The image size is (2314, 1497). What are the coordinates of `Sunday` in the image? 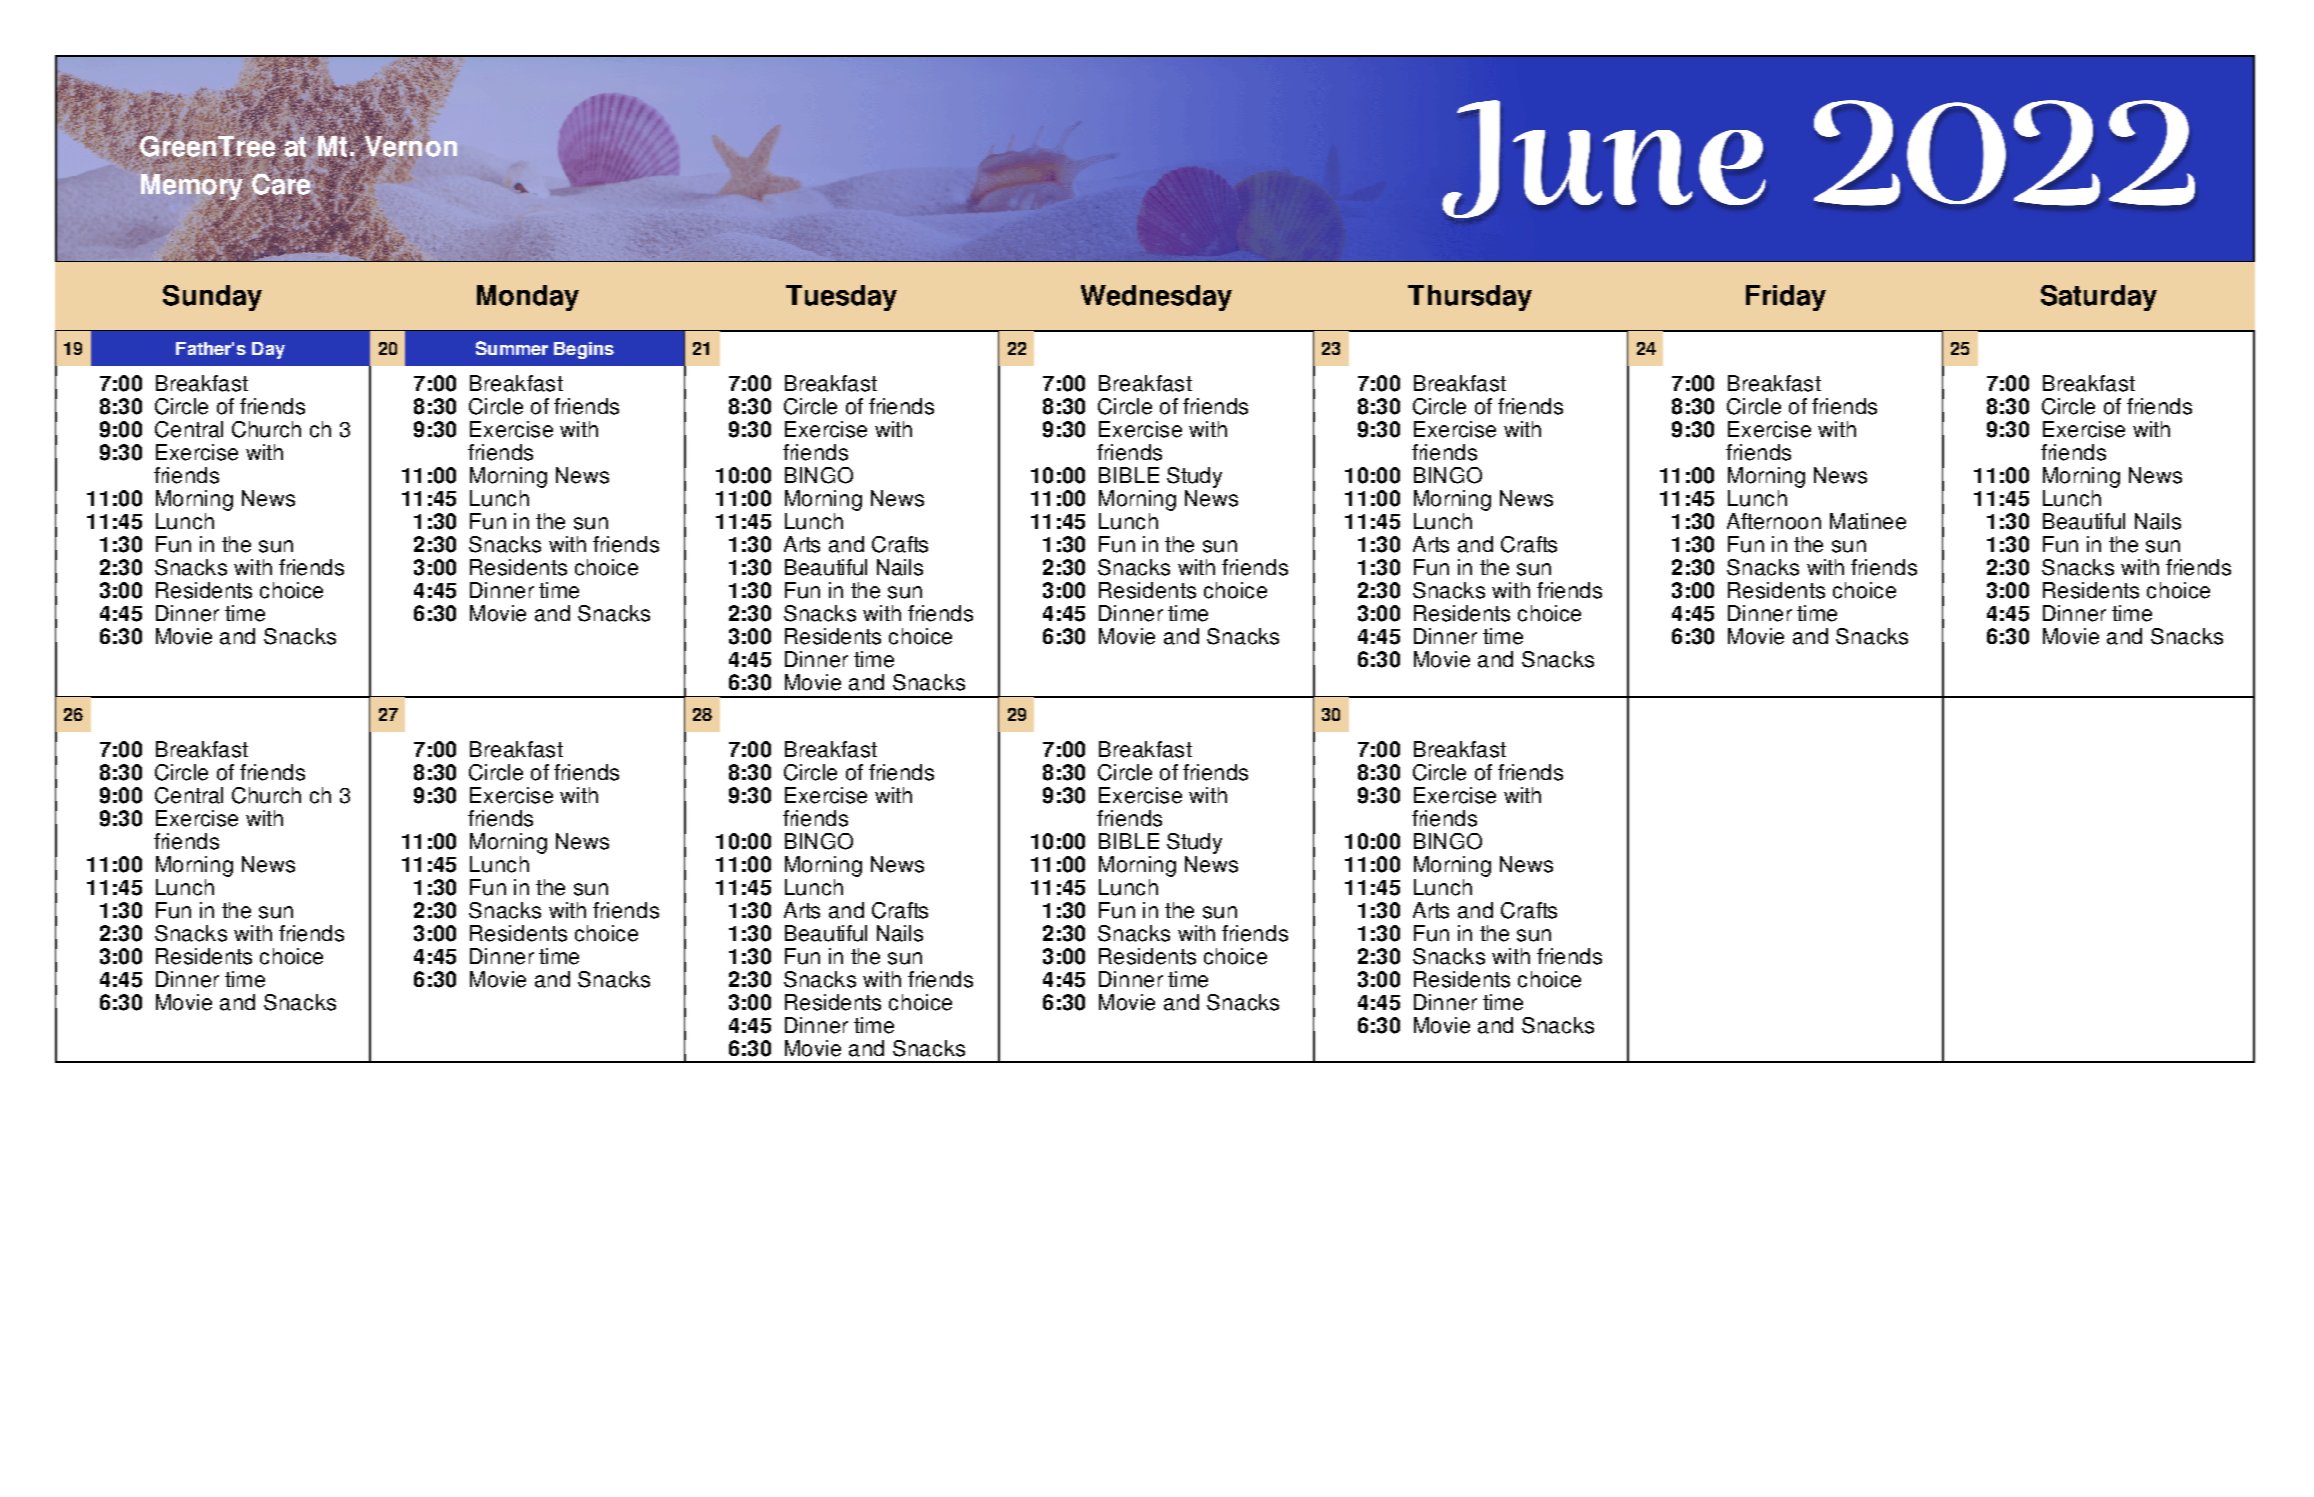 It's located at (212, 298).
